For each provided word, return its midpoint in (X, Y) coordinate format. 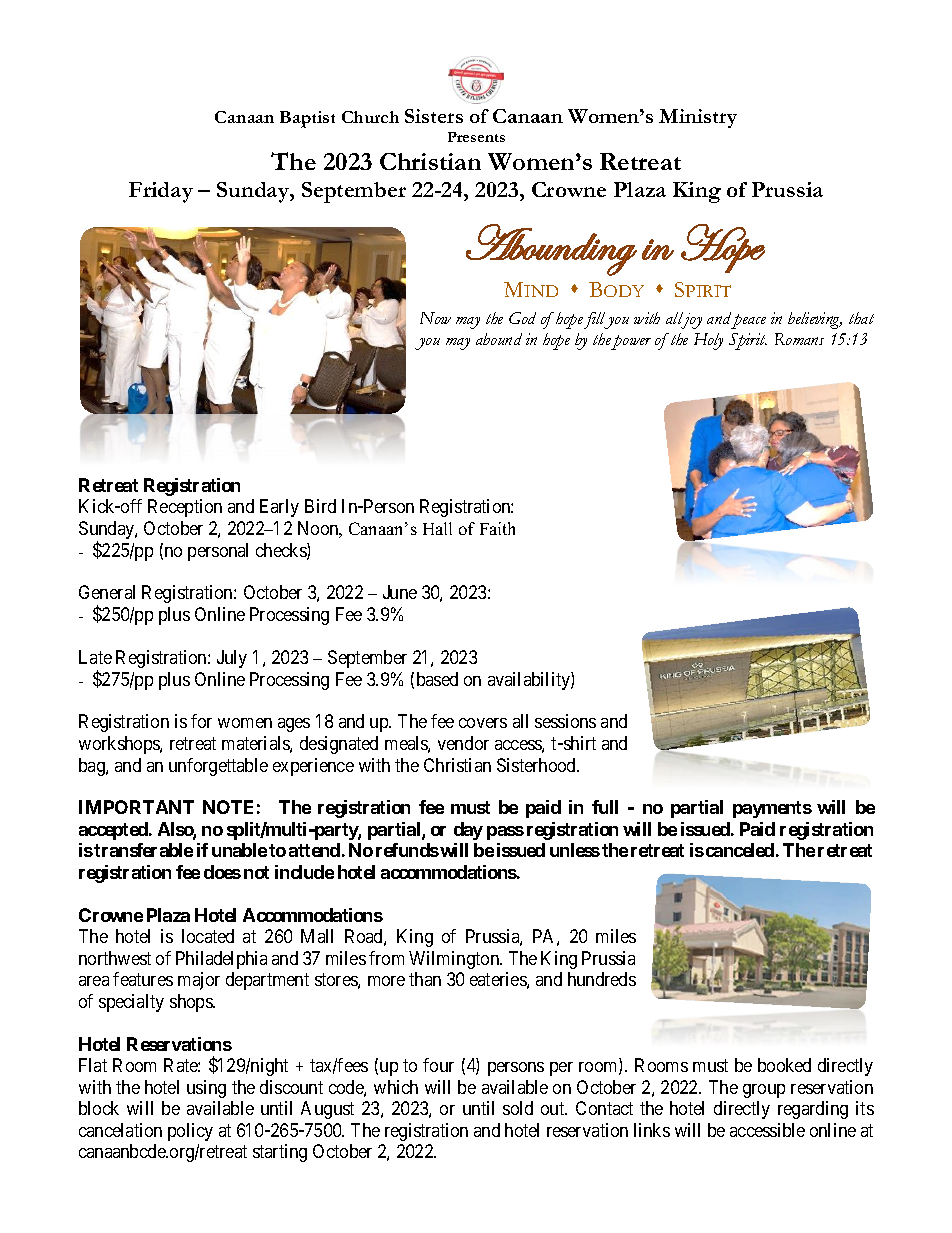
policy (190, 1132)
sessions (565, 721)
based (437, 679)
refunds (407, 850)
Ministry (698, 118)
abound (499, 339)
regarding (813, 1110)
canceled (740, 850)
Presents (476, 137)
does (222, 872)
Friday (161, 192)
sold (518, 1108)
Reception (185, 508)
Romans (799, 339)
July (232, 659)
